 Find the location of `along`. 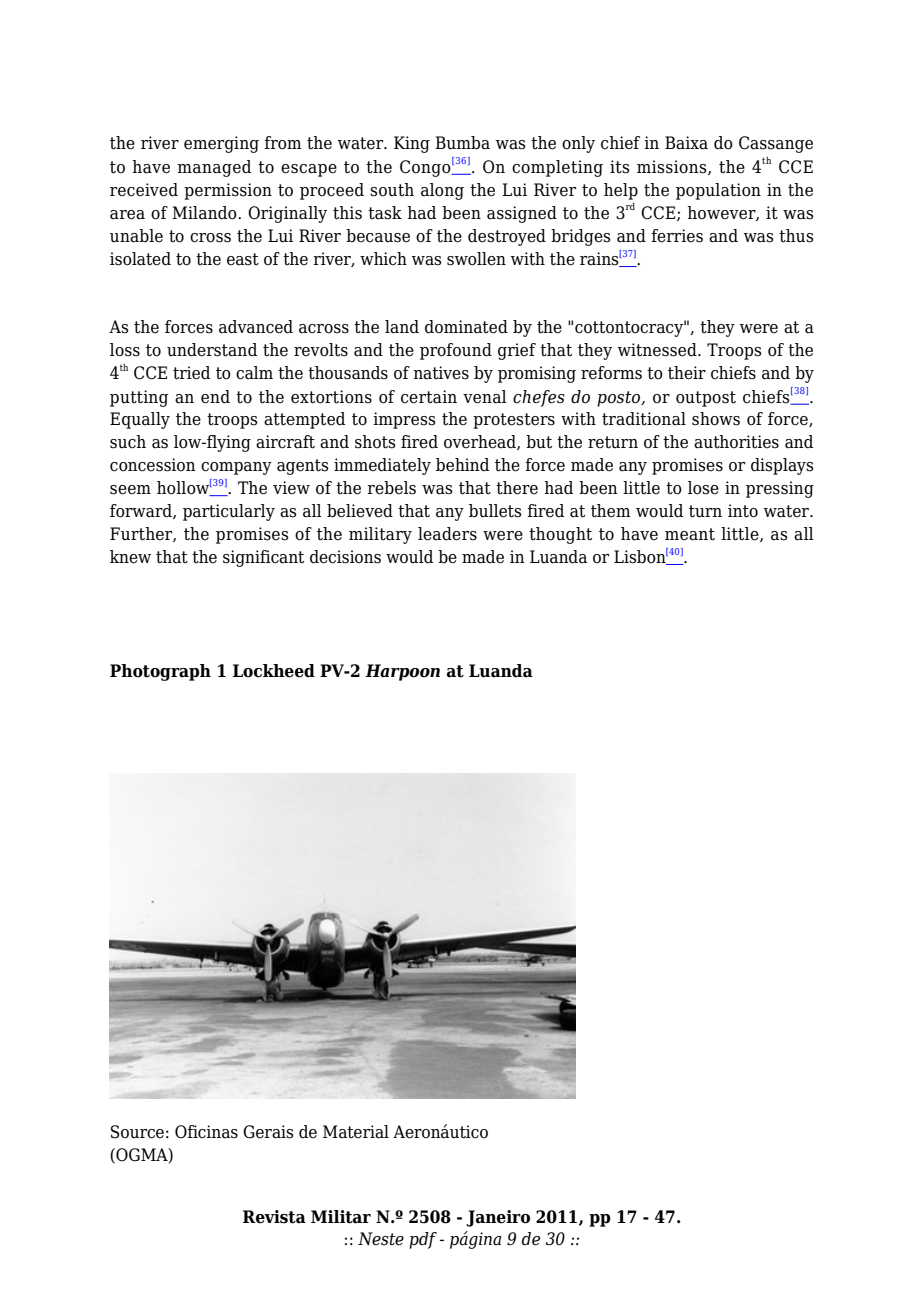

along is located at coordinates (442, 191).
